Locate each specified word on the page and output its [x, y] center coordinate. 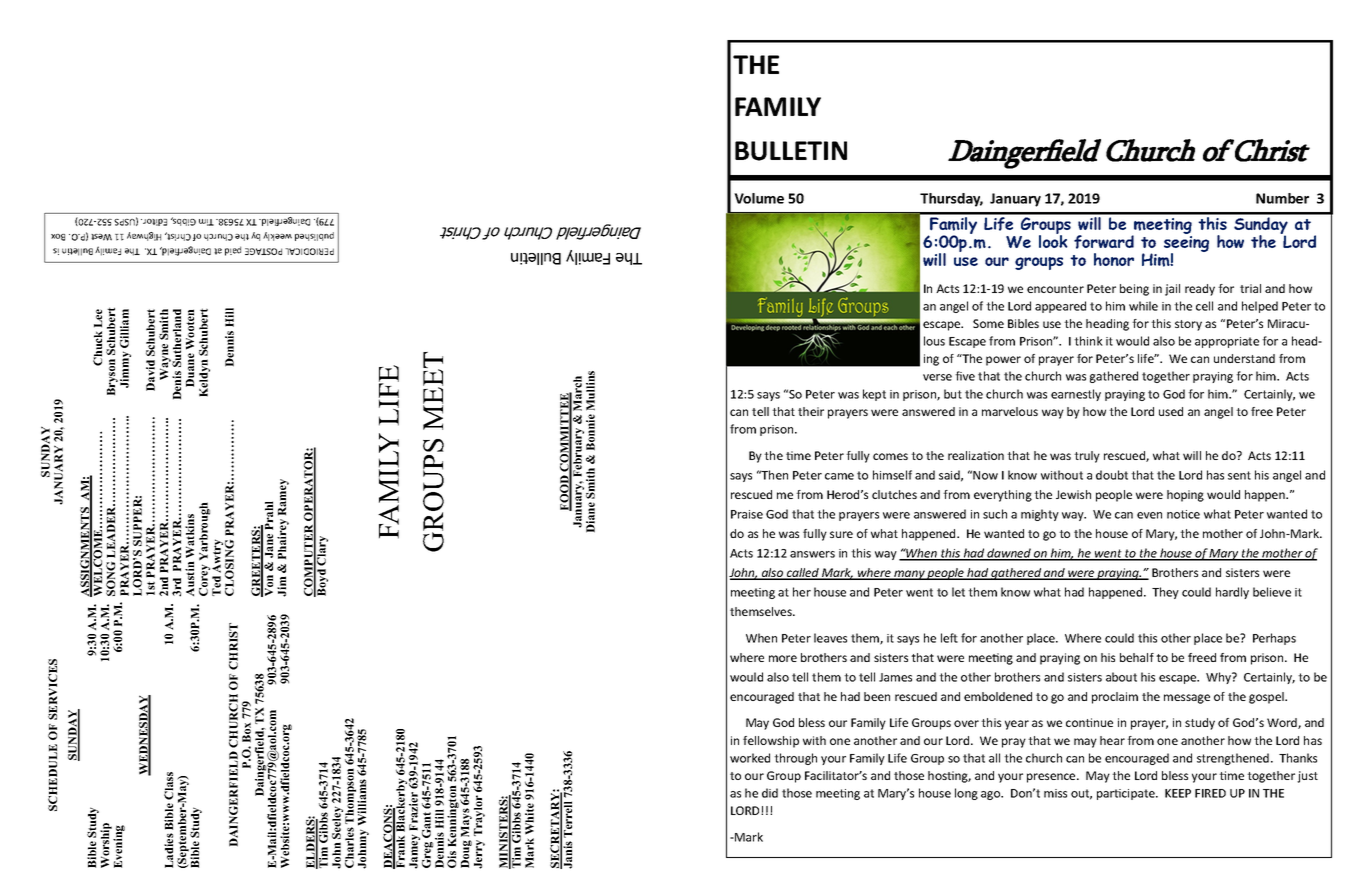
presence [1052, 778]
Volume [759, 198]
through [795, 759]
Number [1282, 198]
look [1053, 240]
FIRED [1210, 793]
